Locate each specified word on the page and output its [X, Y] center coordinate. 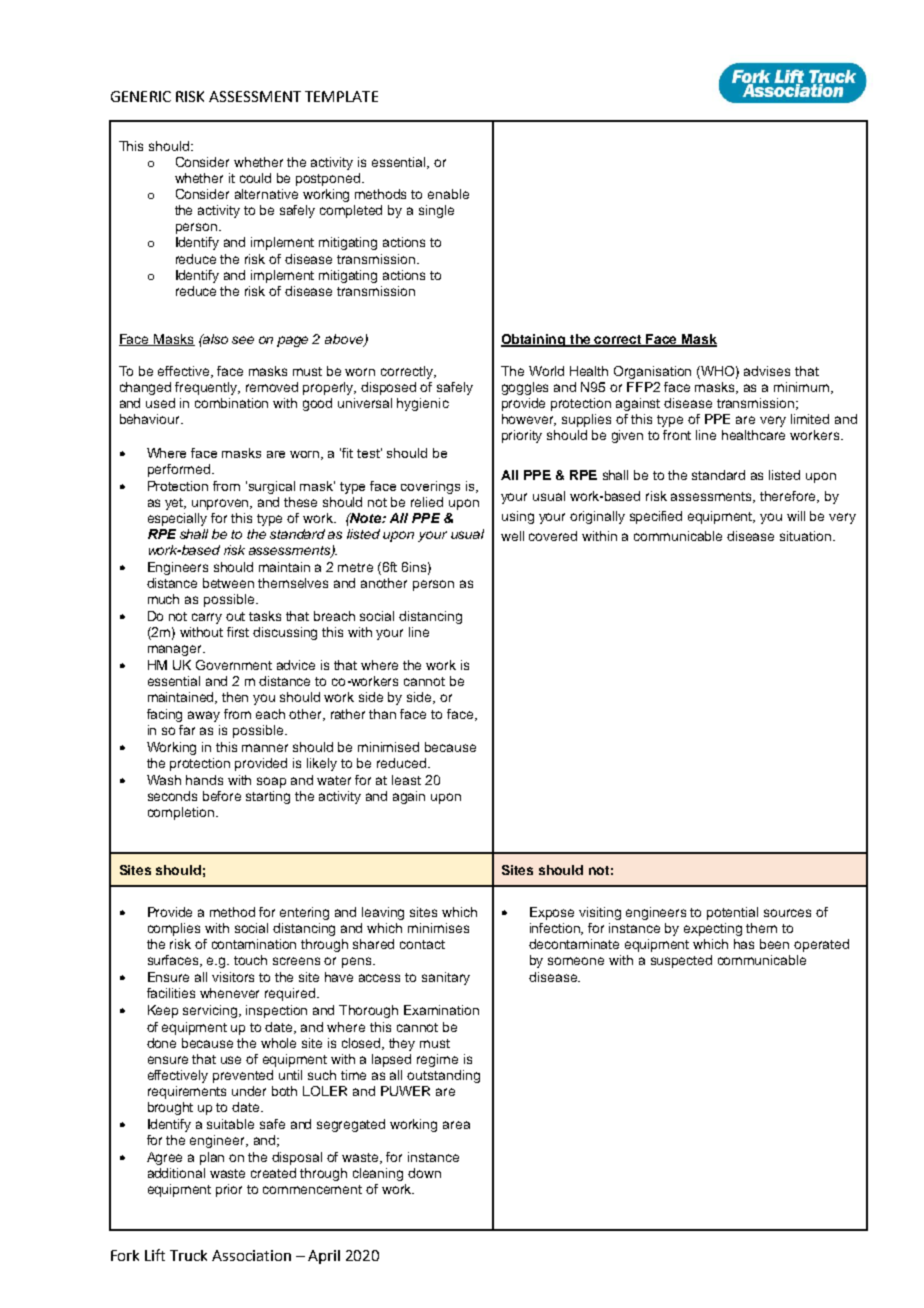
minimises [438, 928]
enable [448, 194]
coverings [430, 487]
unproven [222, 504]
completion [181, 813]
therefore [789, 497]
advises [767, 371]
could [255, 178]
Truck [188, 1255]
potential [732, 913]
